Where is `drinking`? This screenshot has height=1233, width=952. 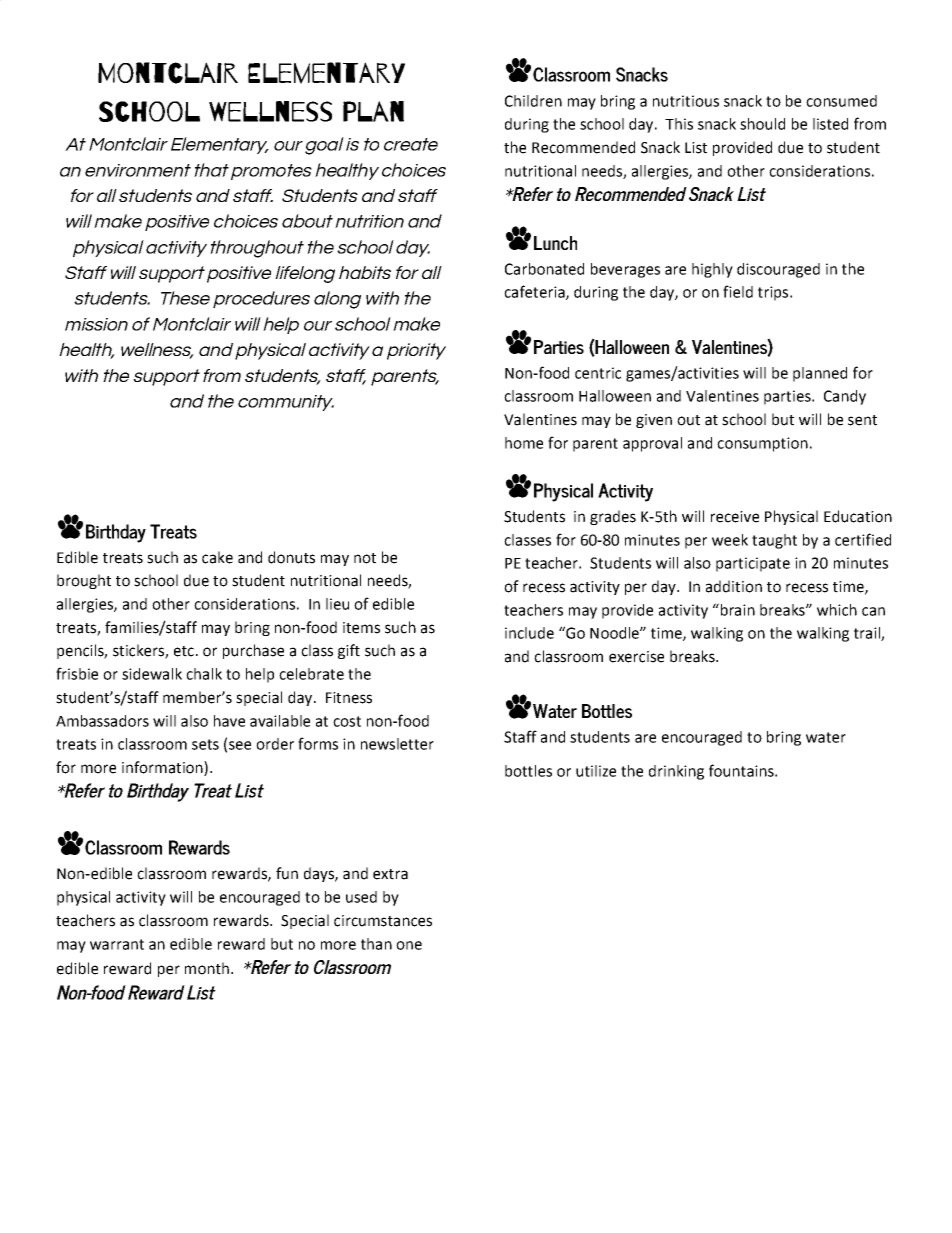
drinking is located at coordinates (676, 772).
